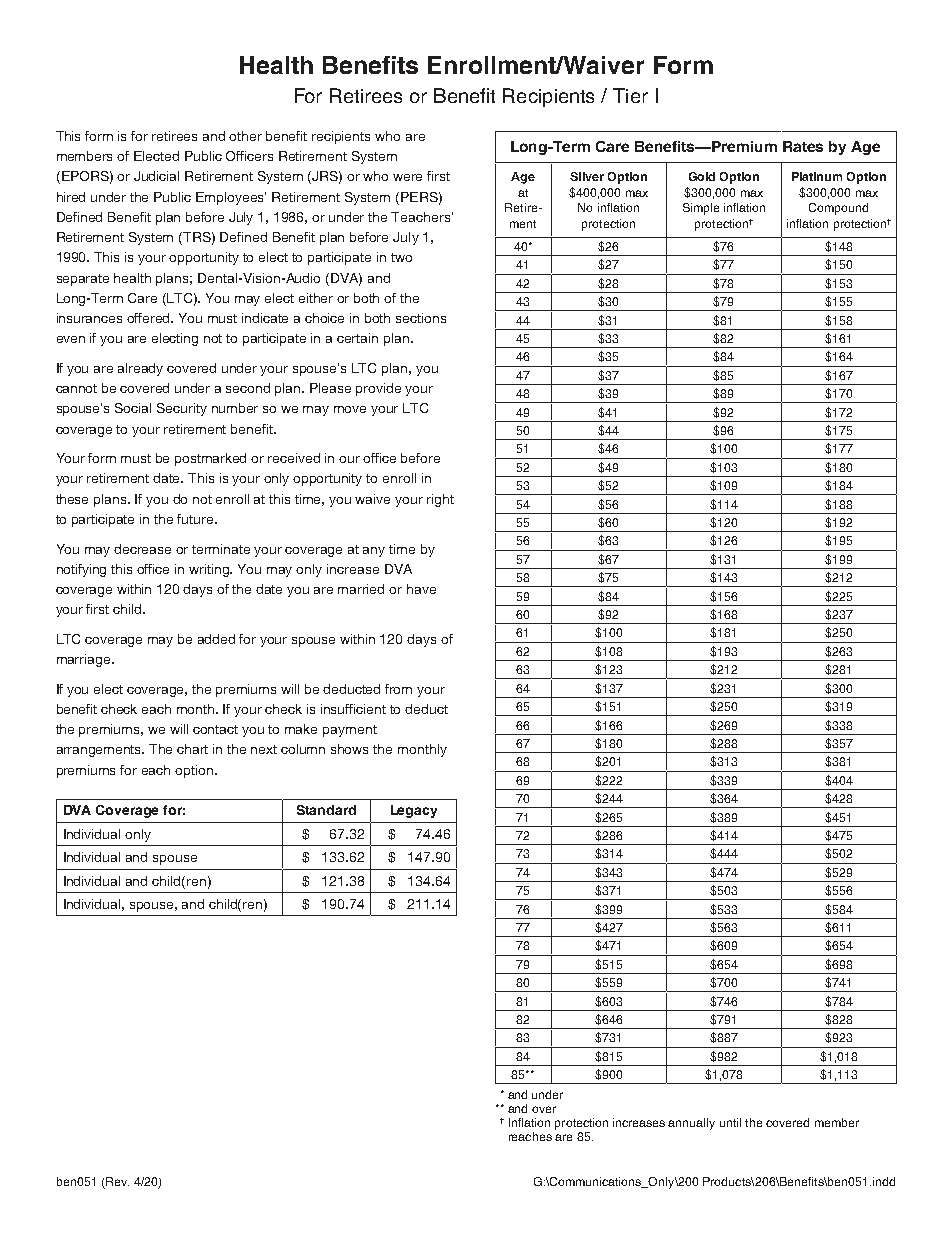 The width and height of the screenshot is (952, 1233). Describe the element at coordinates (407, 177) in the screenshot. I see `were` at that location.
